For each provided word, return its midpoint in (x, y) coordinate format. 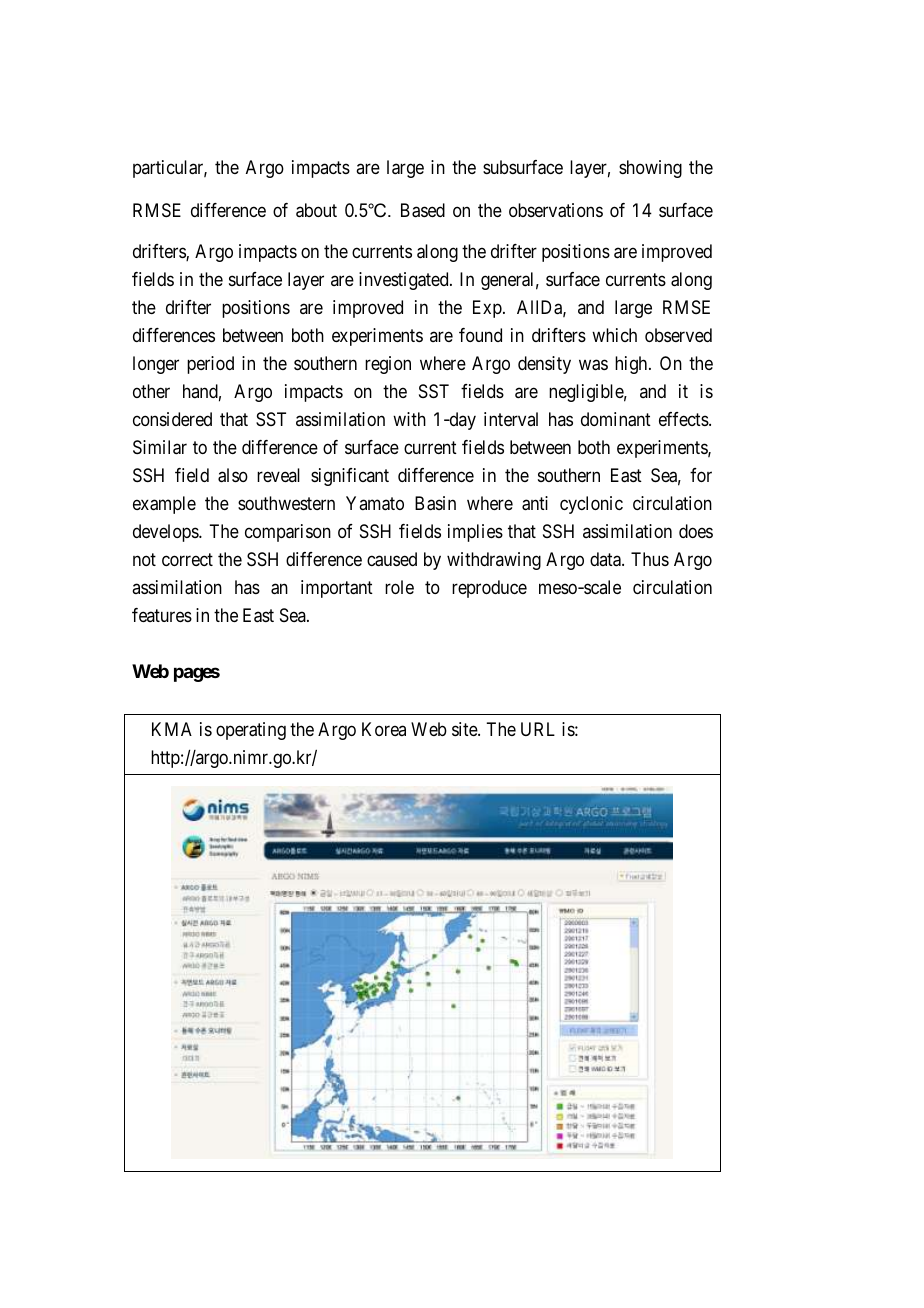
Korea (384, 729)
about (316, 210)
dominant (616, 419)
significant (350, 477)
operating (251, 731)
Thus (650, 559)
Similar (160, 447)
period (210, 365)
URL (538, 729)
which (614, 335)
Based (423, 210)
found (480, 335)
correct (187, 559)
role (399, 587)
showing (650, 169)
